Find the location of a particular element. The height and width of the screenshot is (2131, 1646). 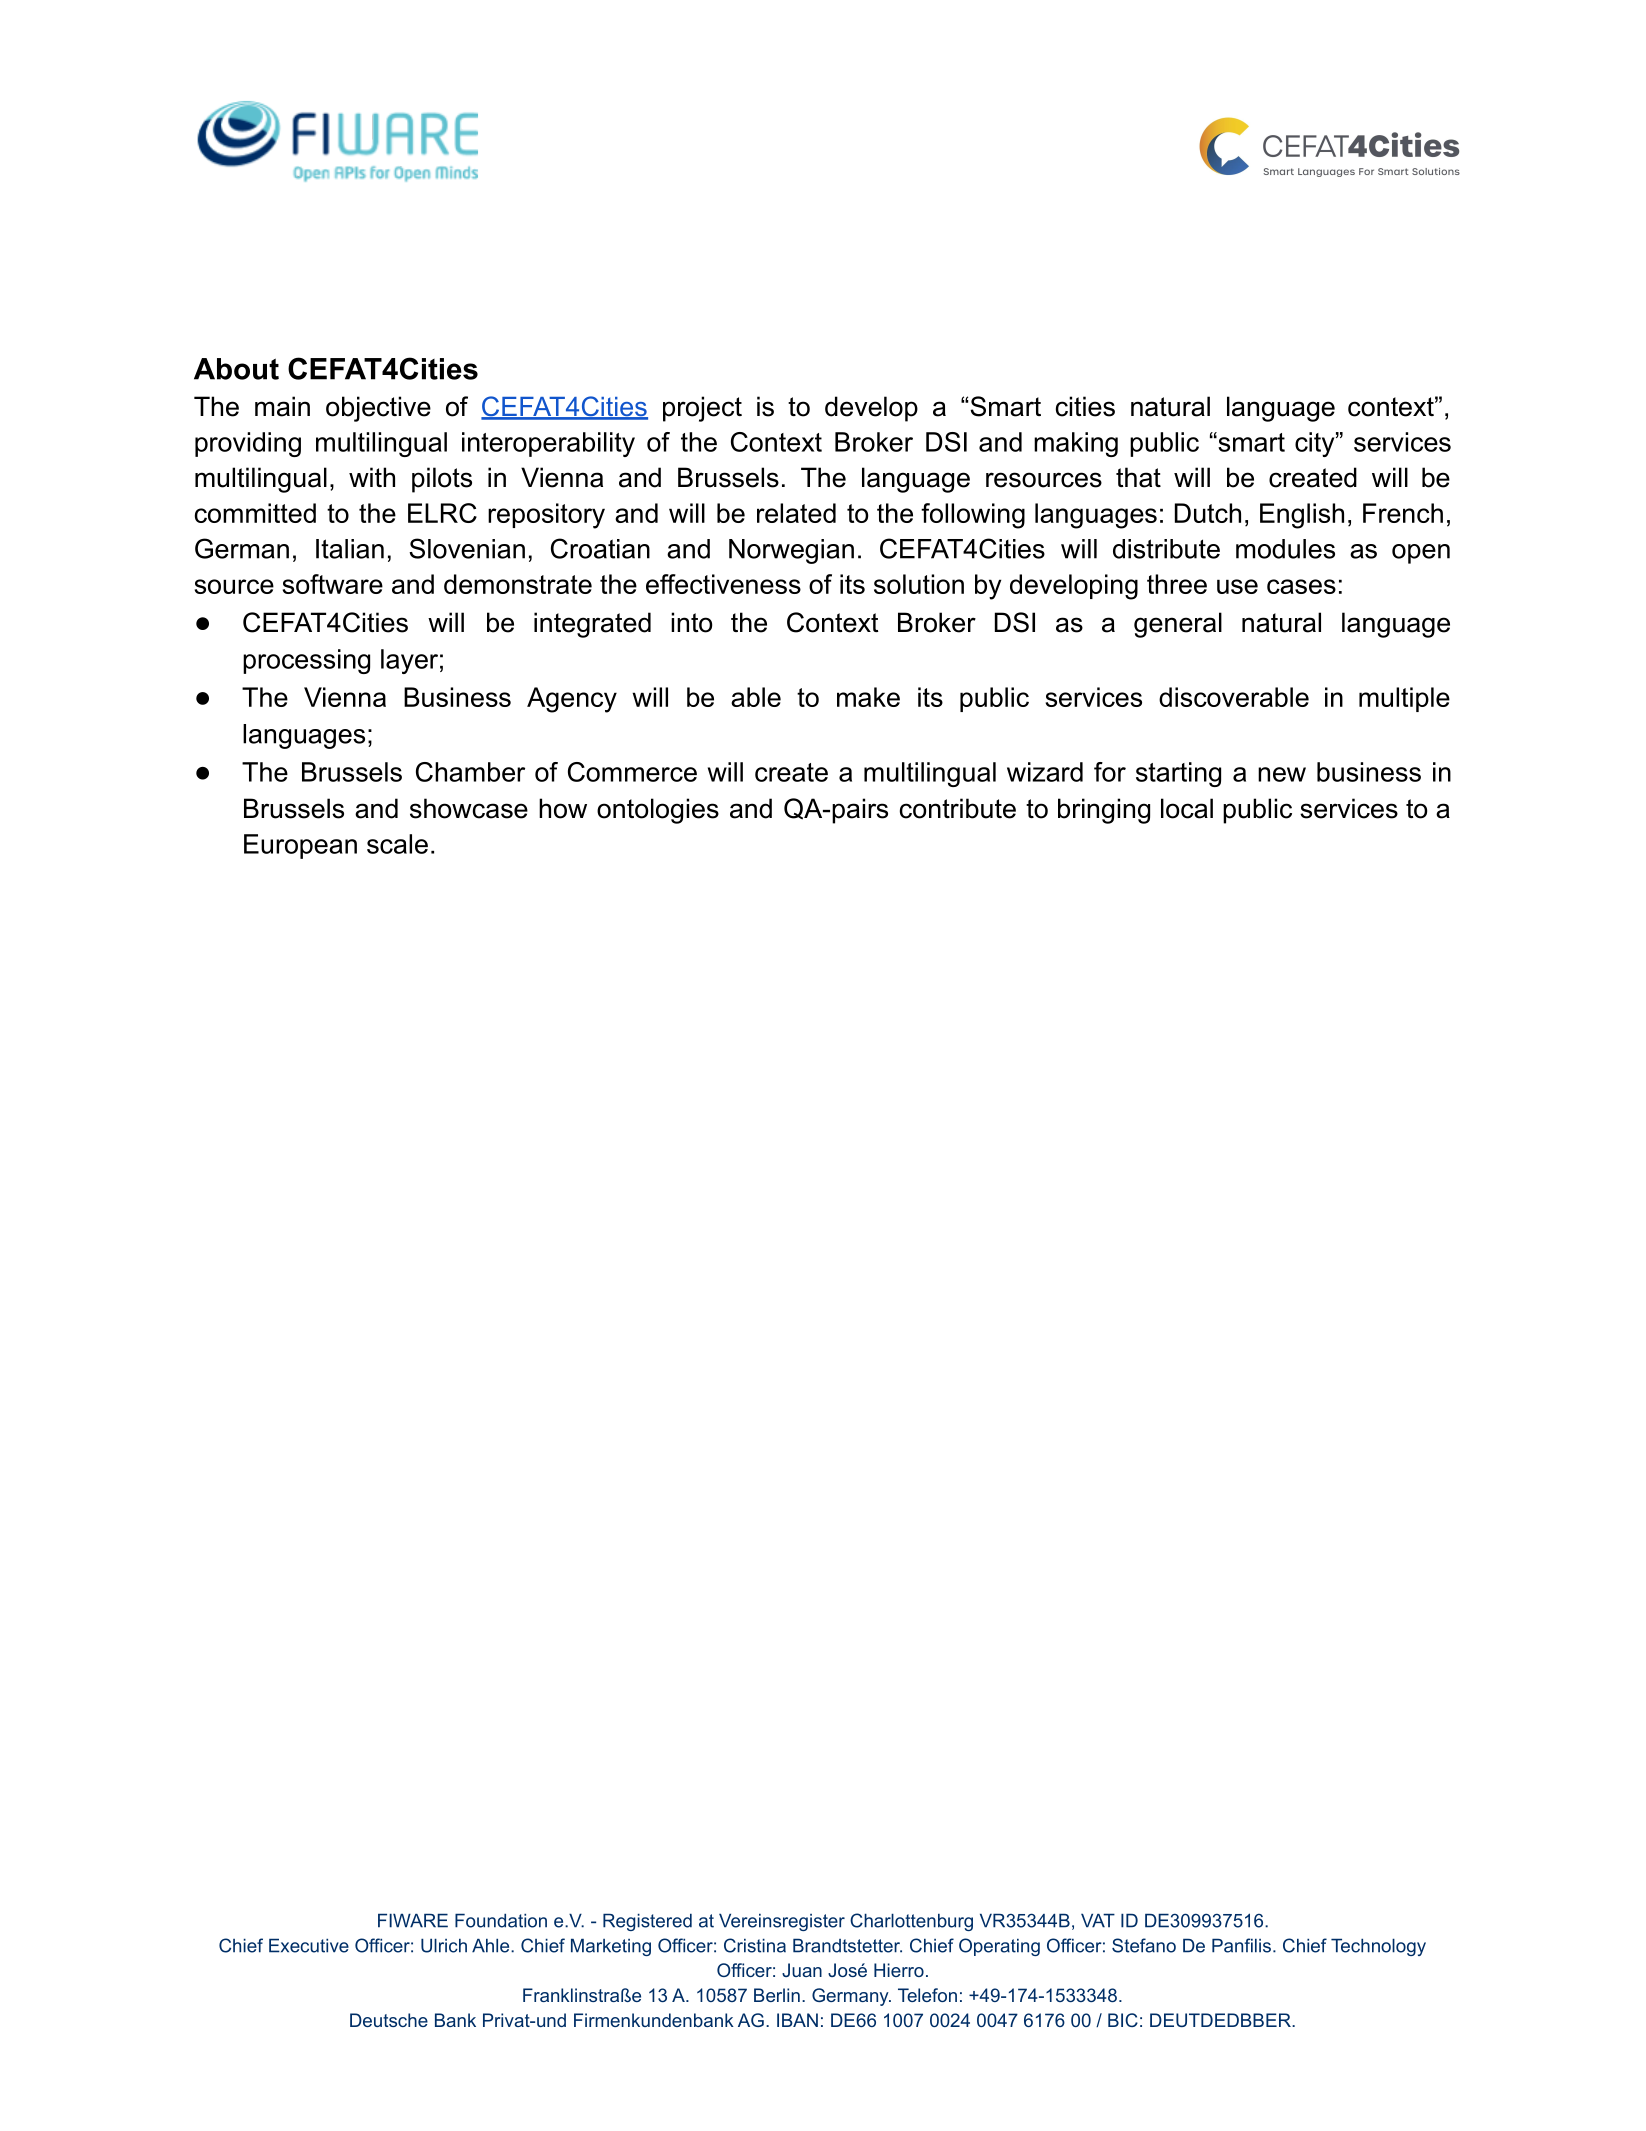

objective is located at coordinates (378, 409).
